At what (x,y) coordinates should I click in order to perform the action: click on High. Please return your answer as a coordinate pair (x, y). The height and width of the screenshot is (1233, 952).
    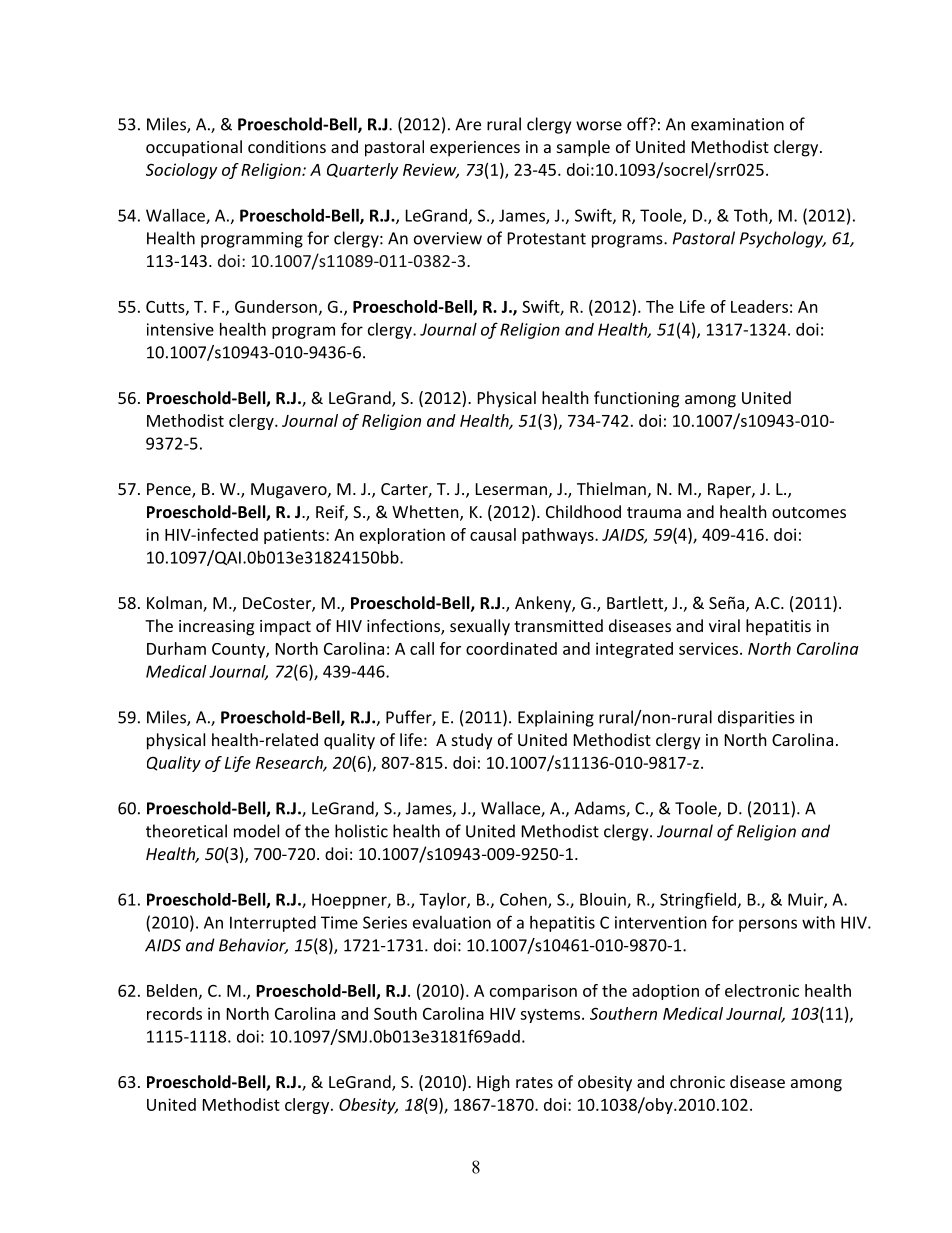
    Looking at the image, I should click on (493, 1083).
